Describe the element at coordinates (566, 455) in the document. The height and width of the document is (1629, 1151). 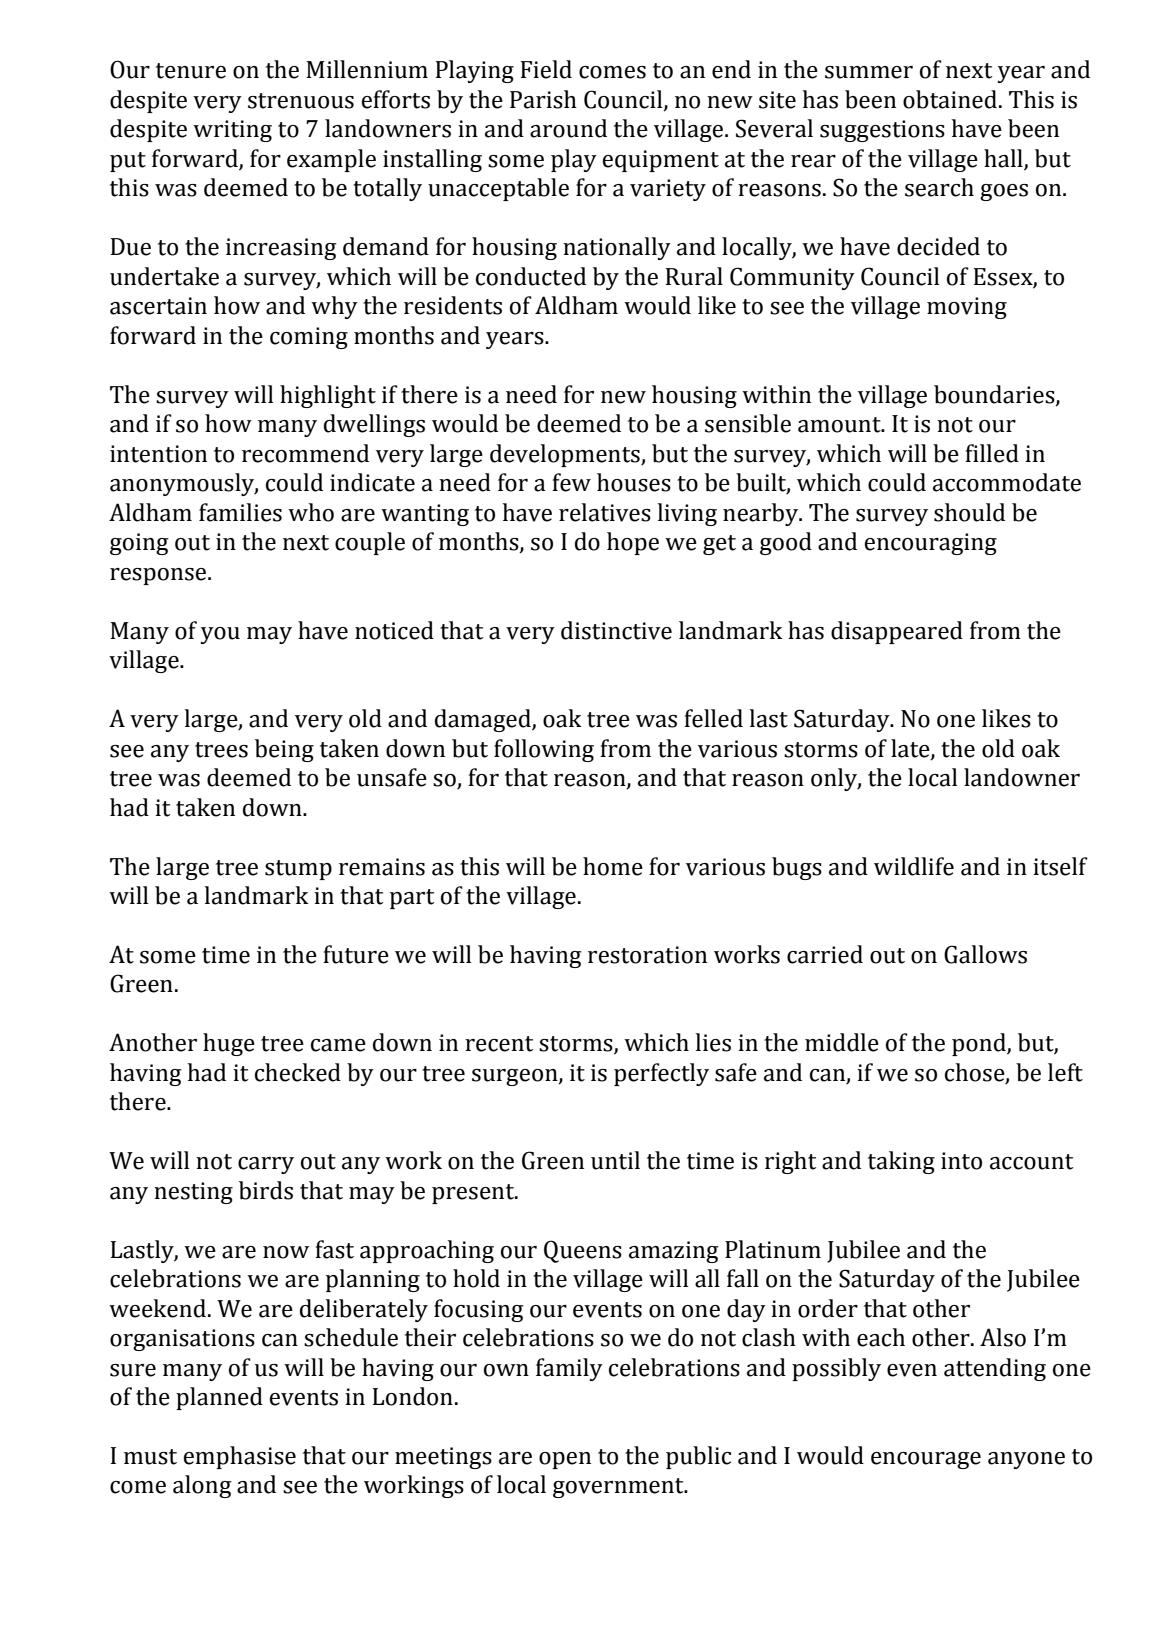
I see `developments` at that location.
